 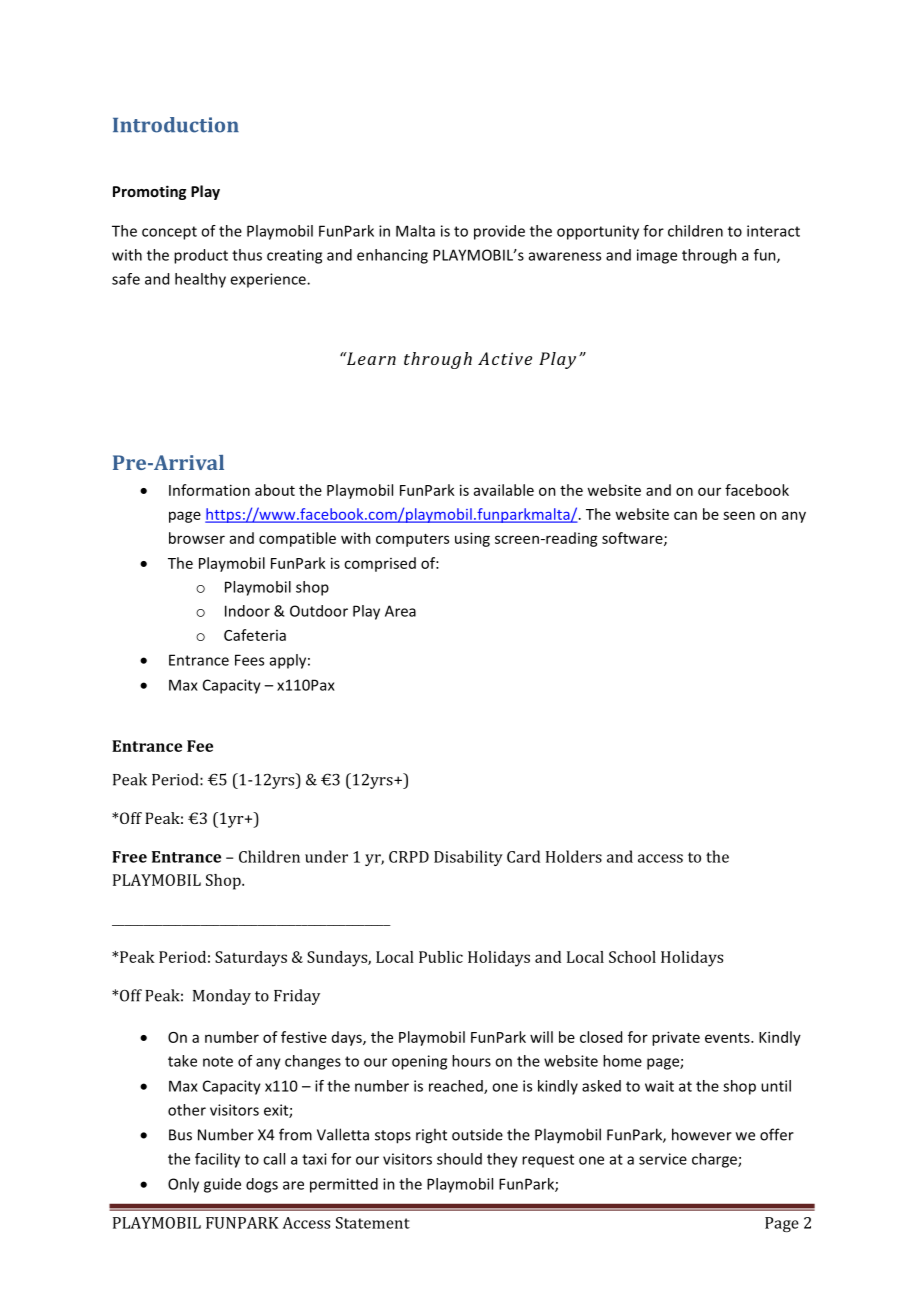 What do you see at coordinates (459, 1159) in the document?
I see `should` at bounding box center [459, 1159].
